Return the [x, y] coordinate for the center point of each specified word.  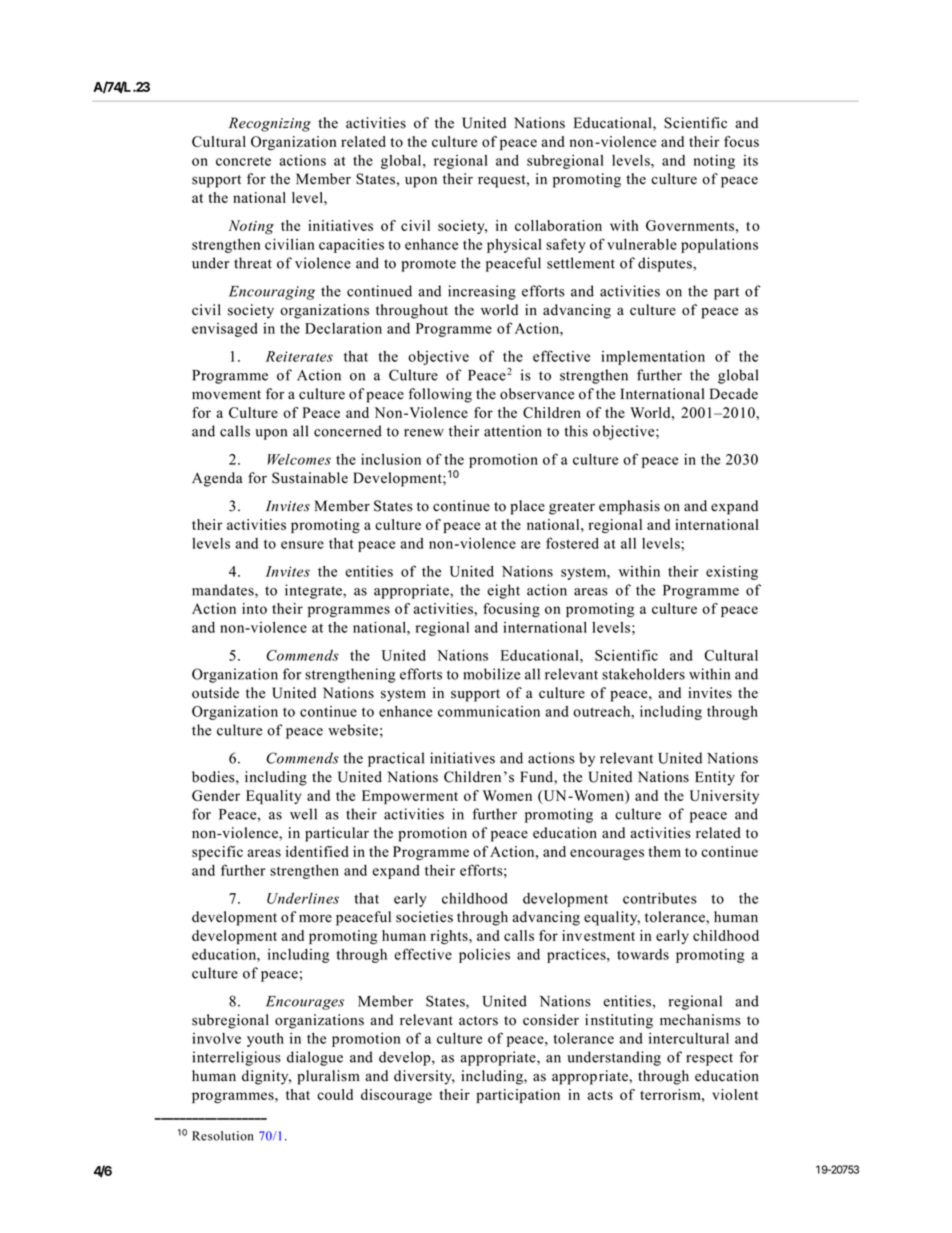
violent [735, 1094]
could [335, 1094]
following [440, 395]
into [254, 608]
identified [317, 851]
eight [503, 591]
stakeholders [643, 674]
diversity [424, 1077]
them [665, 851]
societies [424, 917]
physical [514, 246]
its [750, 160]
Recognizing [270, 124]
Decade [734, 394]
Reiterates [299, 356]
